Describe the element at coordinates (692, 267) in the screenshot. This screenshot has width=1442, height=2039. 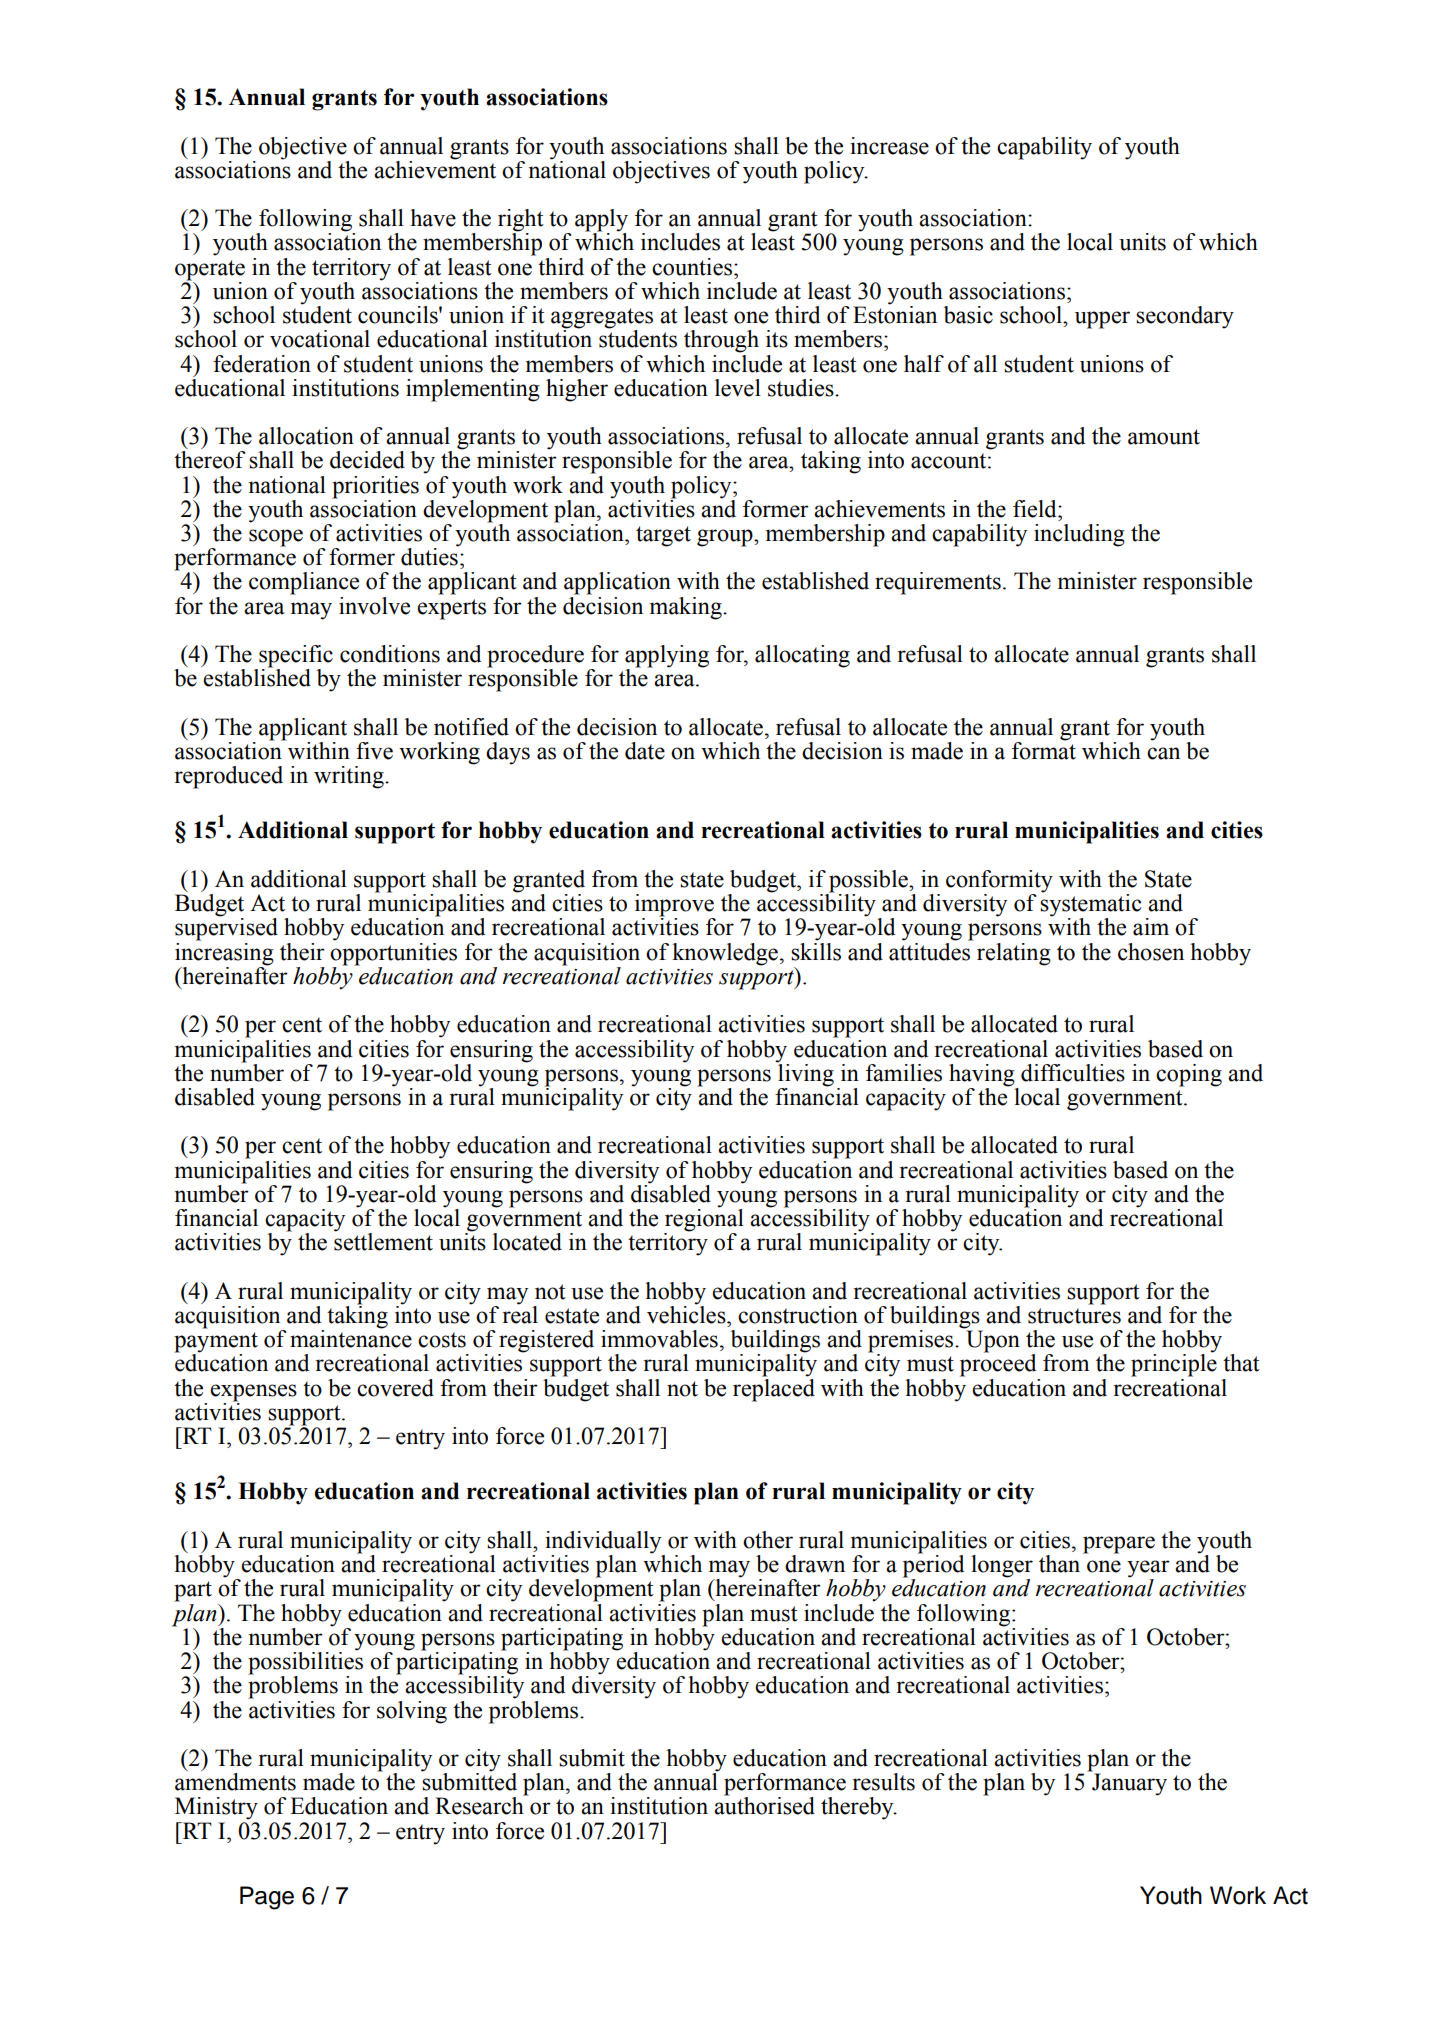
I see `counties` at that location.
